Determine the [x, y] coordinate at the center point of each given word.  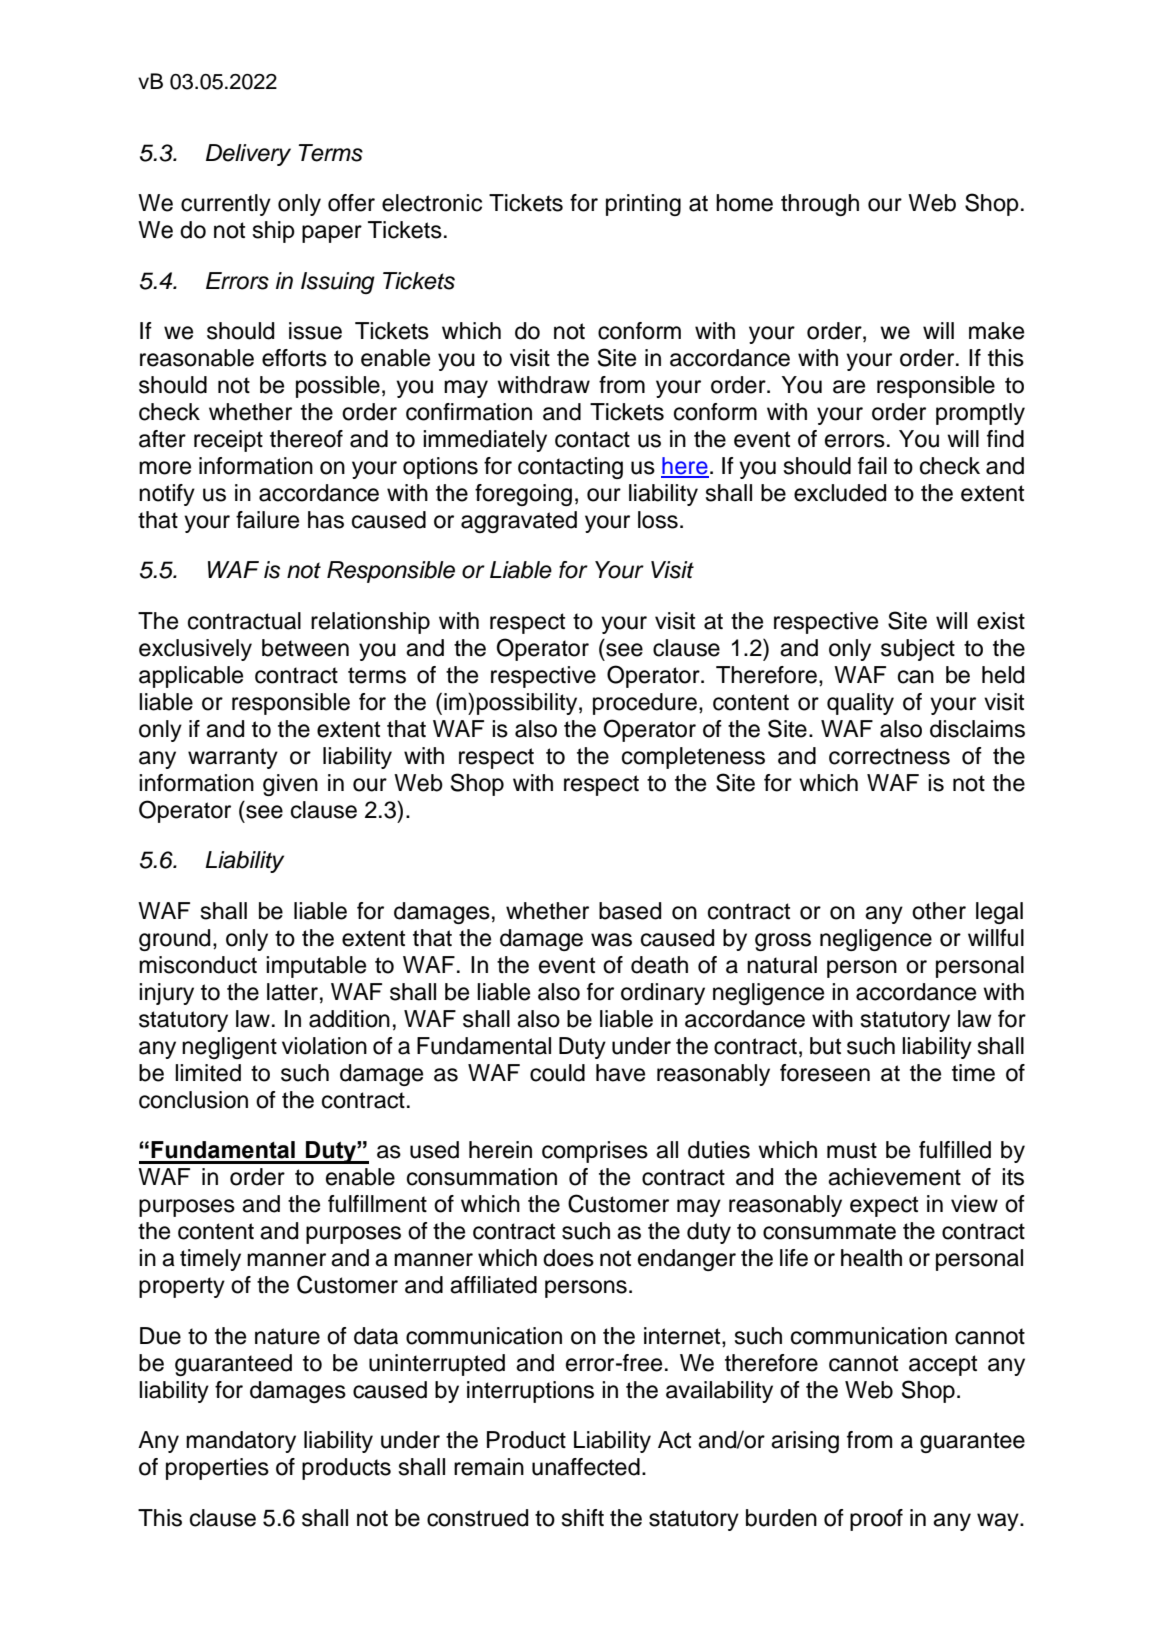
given [290, 785]
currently [226, 205]
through [820, 205]
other [939, 911]
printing [643, 205]
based [630, 911]
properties [217, 1469]
